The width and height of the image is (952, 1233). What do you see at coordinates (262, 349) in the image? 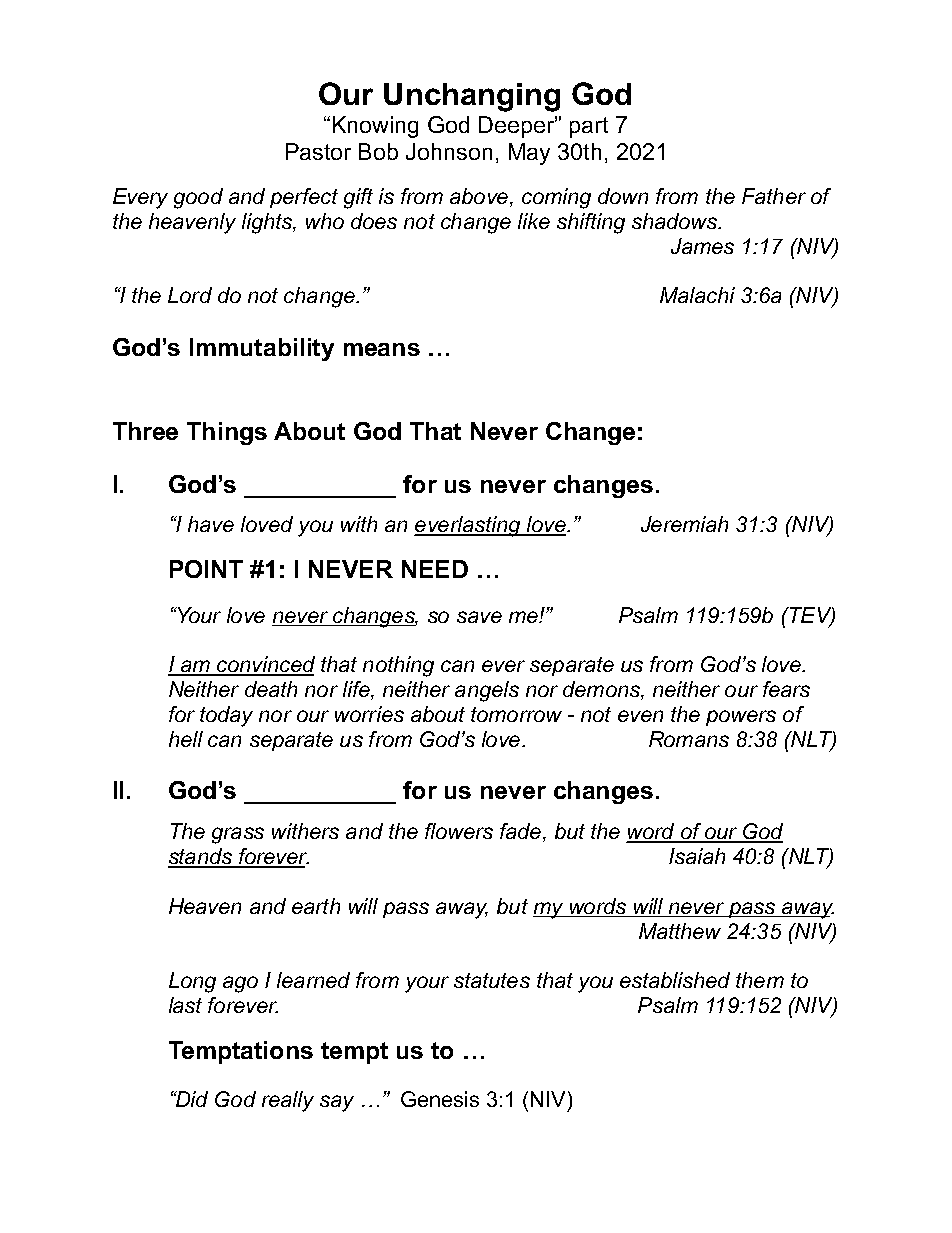
I see `Immutability` at bounding box center [262, 349].
